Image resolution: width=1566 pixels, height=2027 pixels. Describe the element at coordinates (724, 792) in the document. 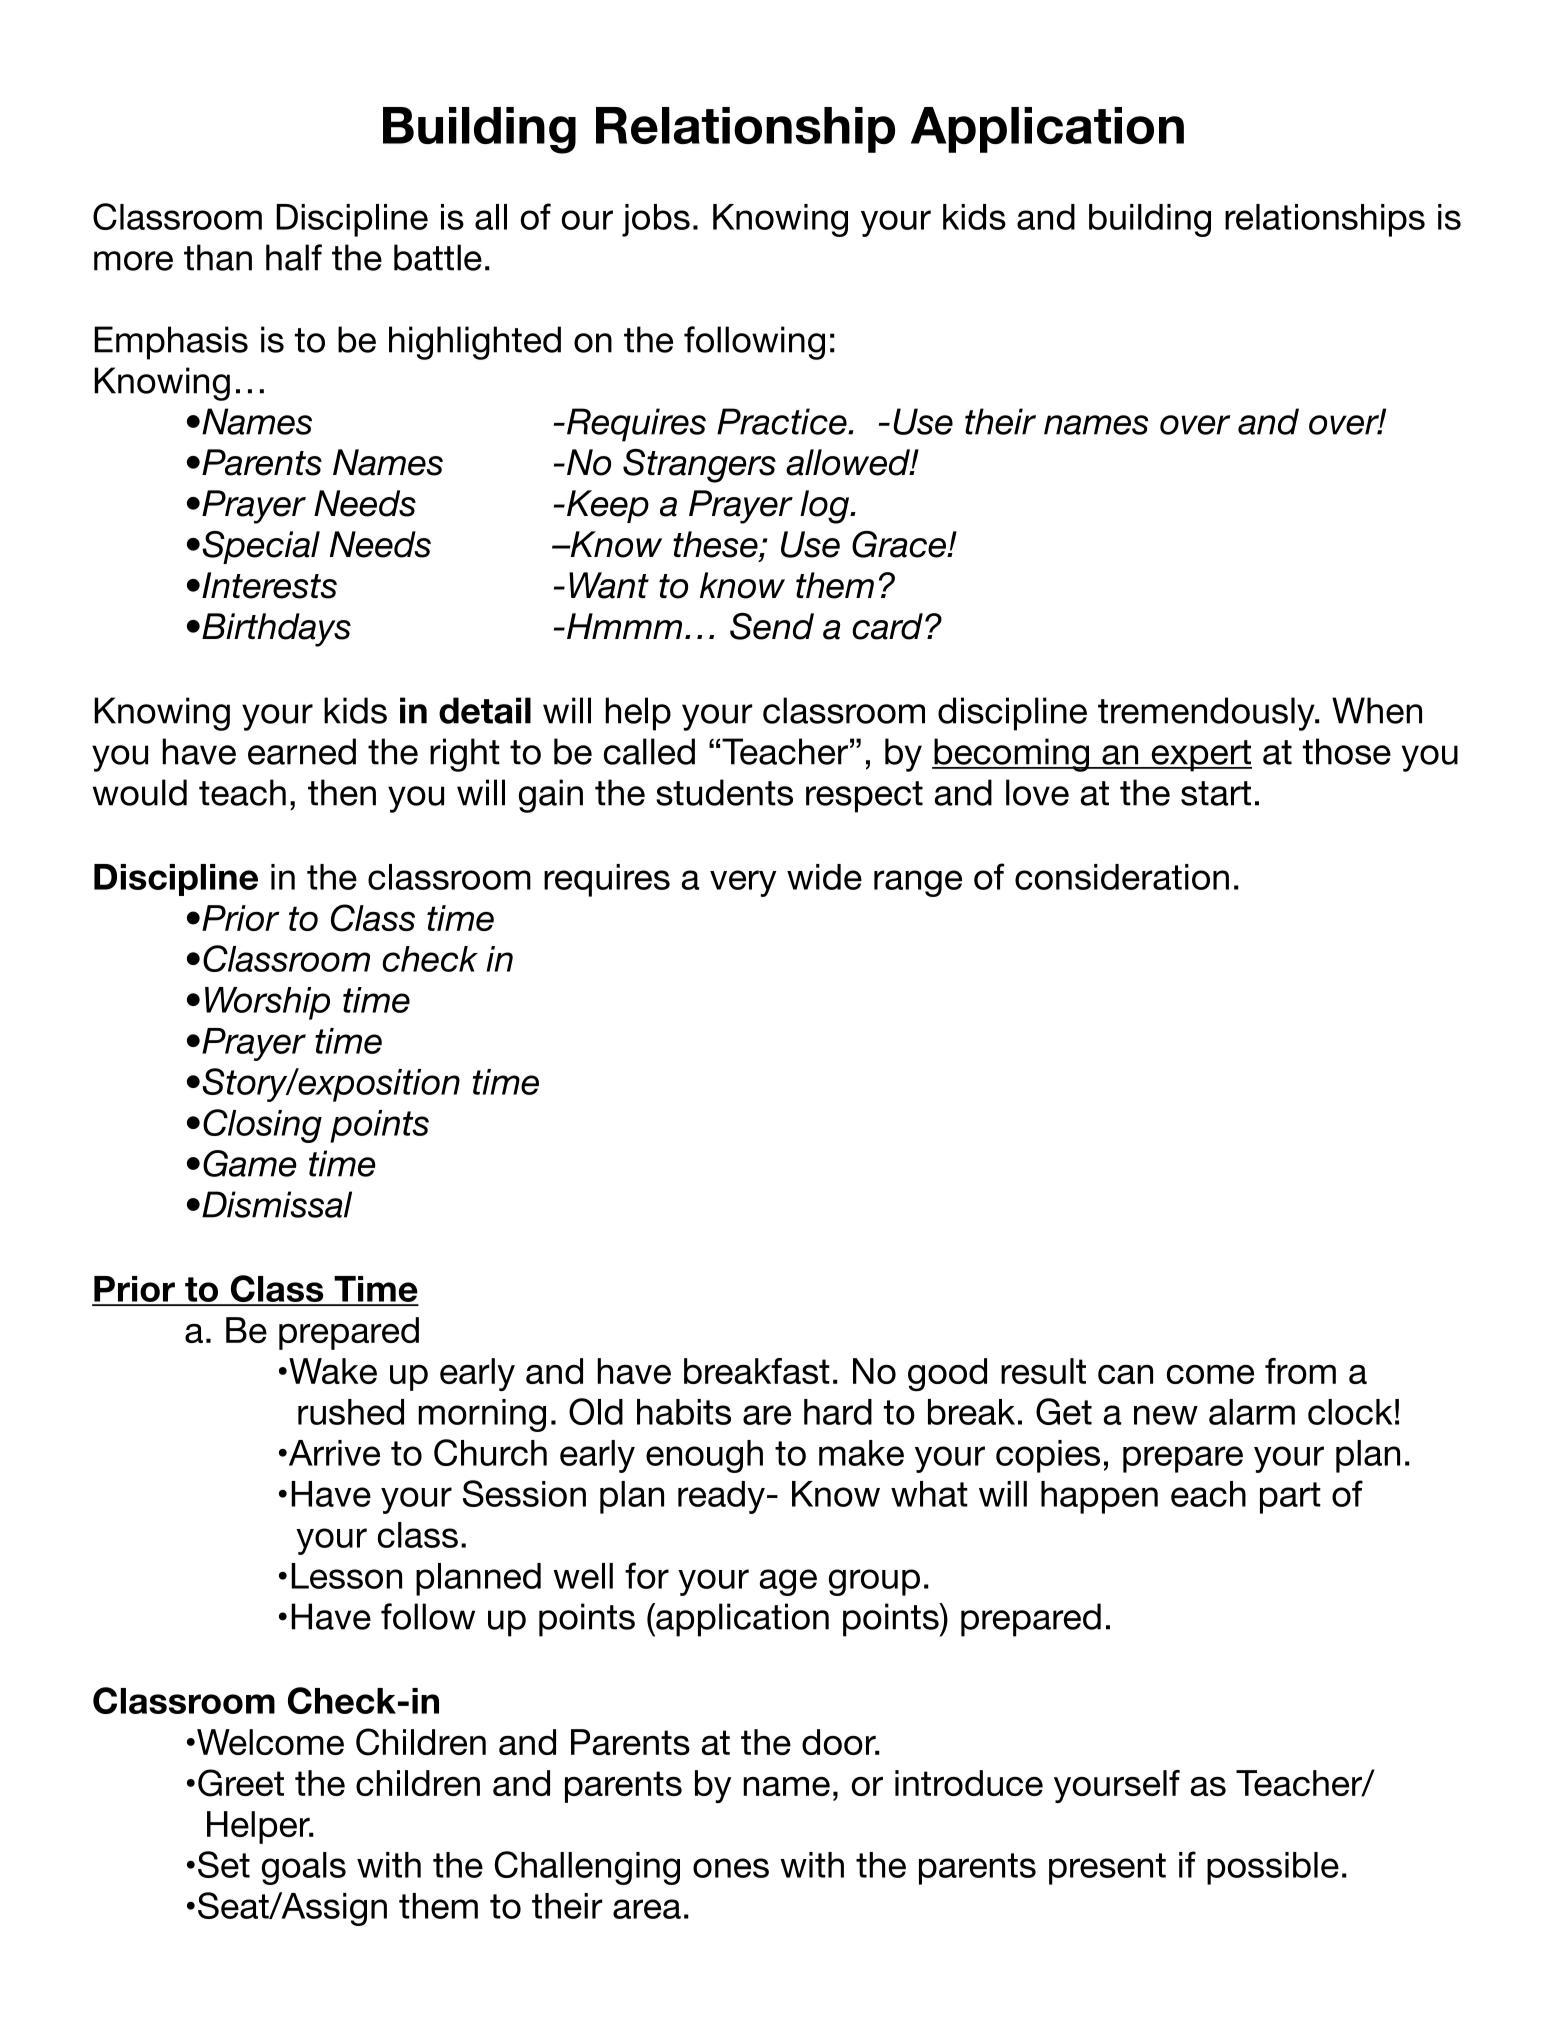

I see `students` at that location.
